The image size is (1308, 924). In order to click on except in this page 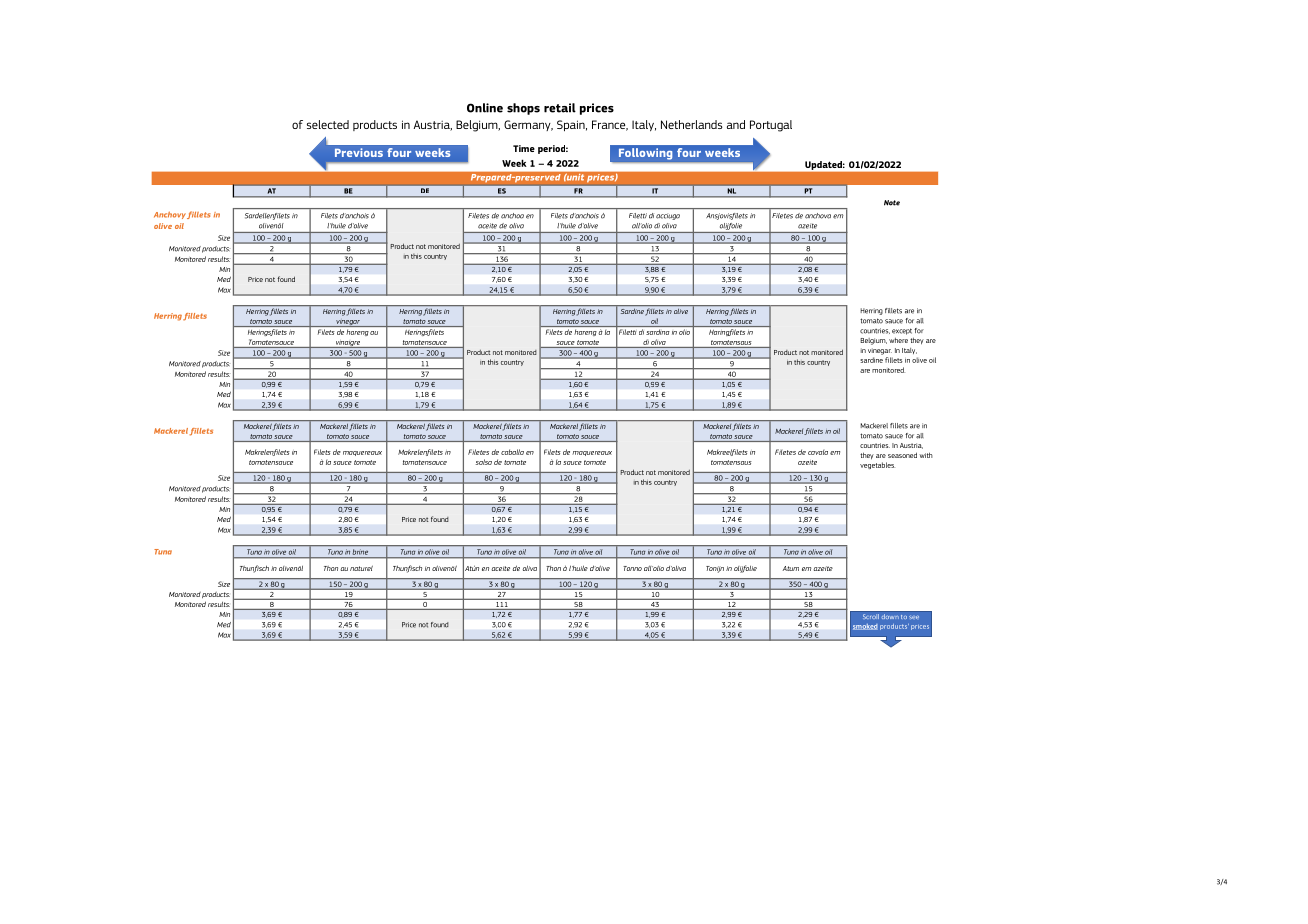, I will do `click(902, 331)`.
